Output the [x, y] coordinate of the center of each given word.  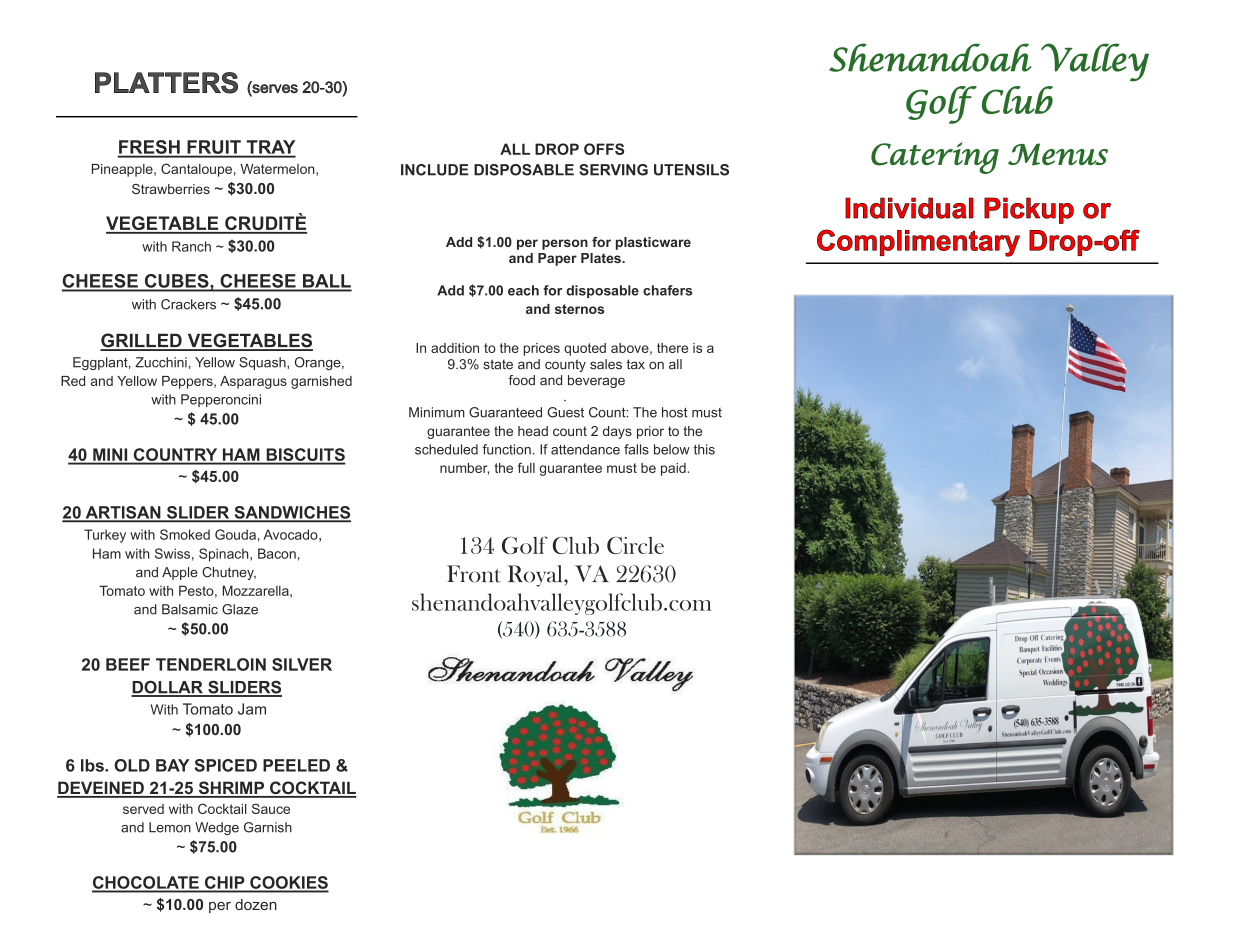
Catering [935, 158]
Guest [565, 412]
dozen [256, 904]
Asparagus [253, 382]
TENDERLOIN [211, 664]
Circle [635, 545]
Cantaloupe [196, 170]
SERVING [613, 170]
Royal [536, 576]
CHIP [224, 883]
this [704, 449]
